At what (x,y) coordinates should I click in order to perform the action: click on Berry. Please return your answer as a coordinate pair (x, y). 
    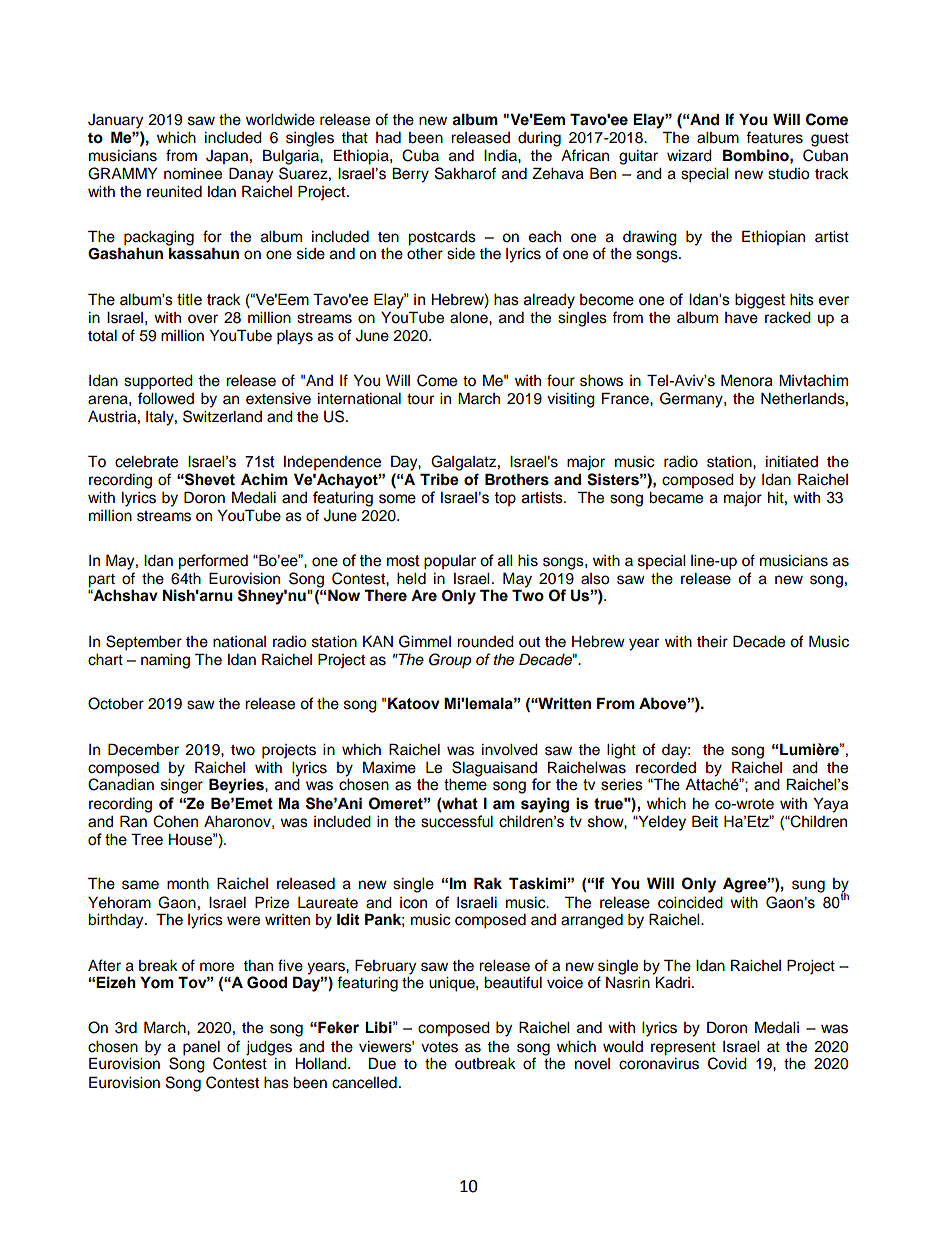
    Looking at the image, I should click on (410, 175).
